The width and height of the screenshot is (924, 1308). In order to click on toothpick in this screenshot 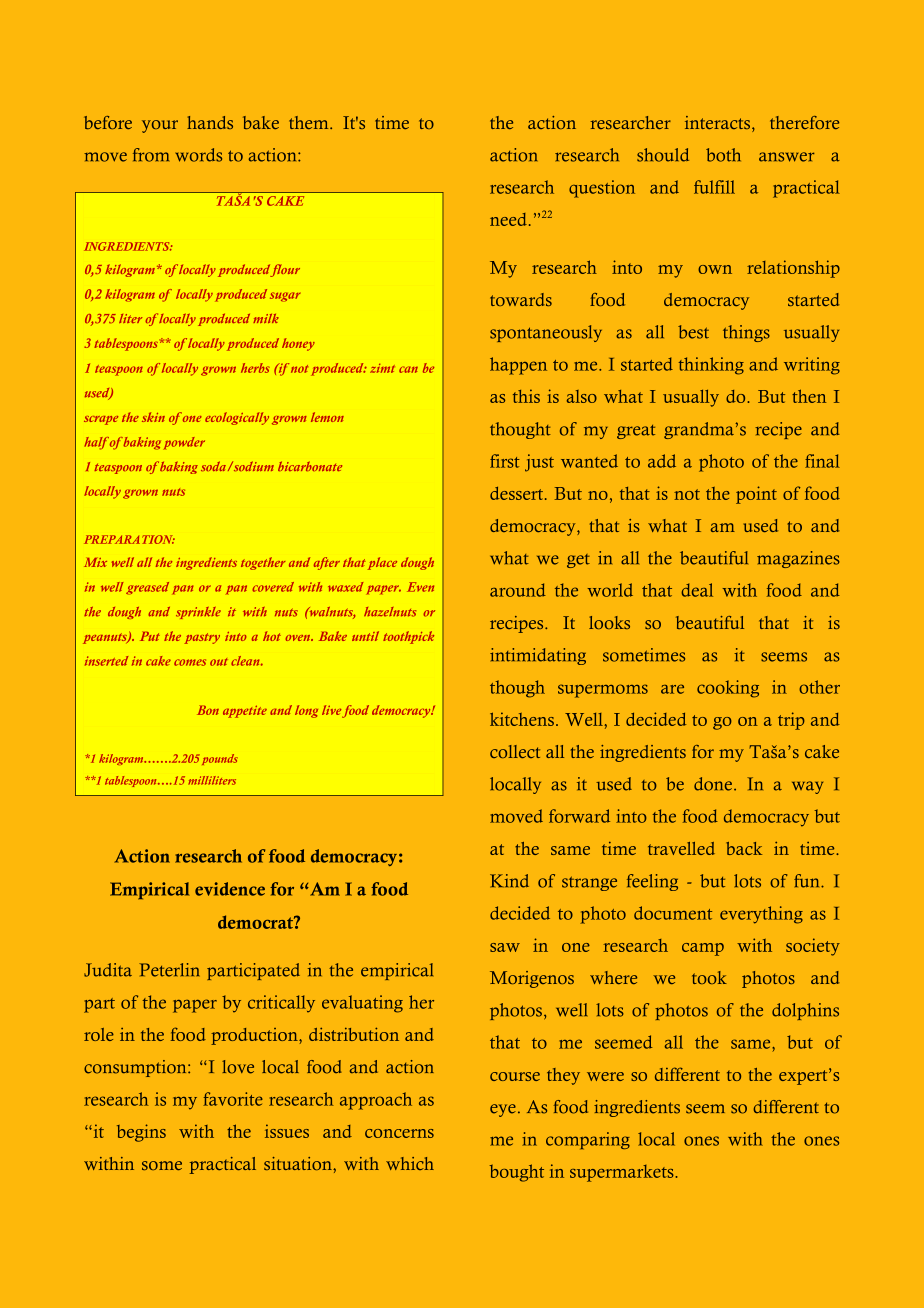, I will do `click(408, 637)`.
